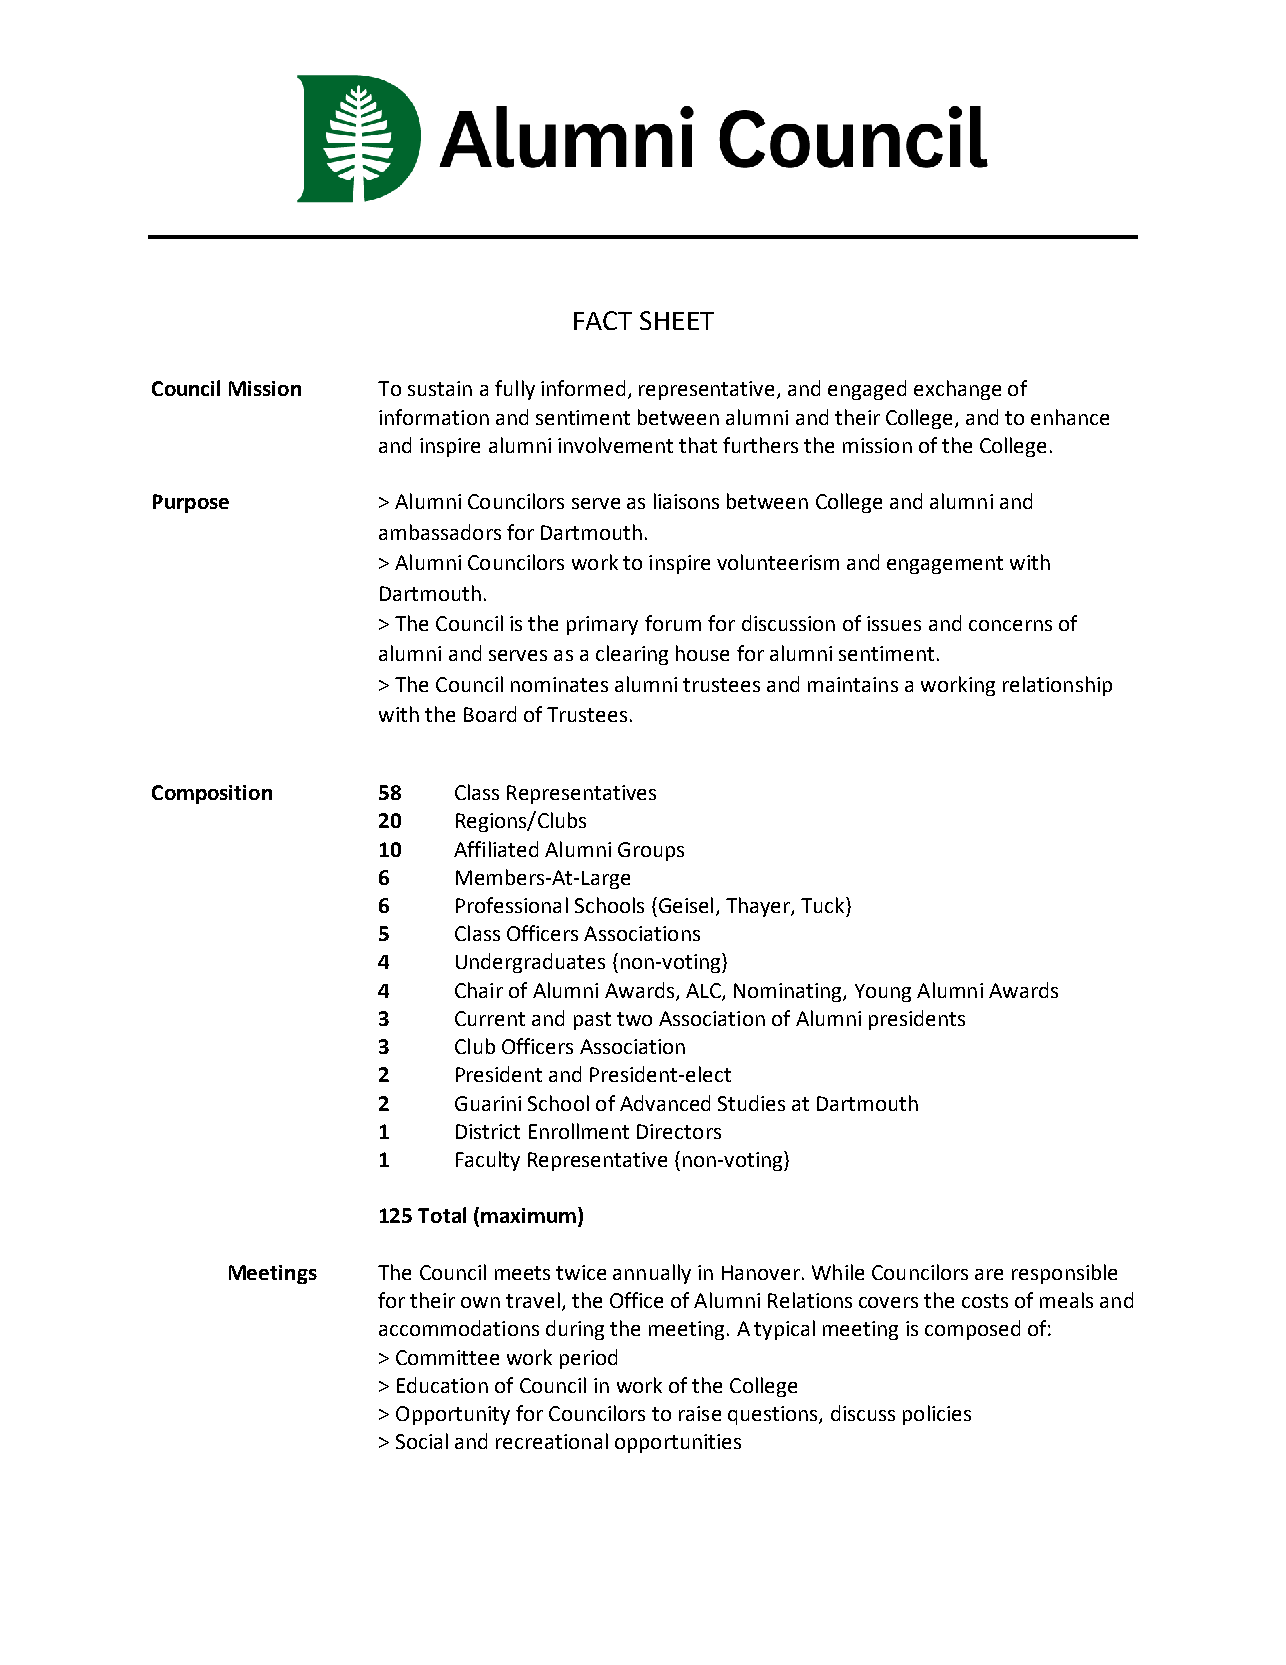 The height and width of the screenshot is (1665, 1286). I want to click on Social, so click(422, 1441).
